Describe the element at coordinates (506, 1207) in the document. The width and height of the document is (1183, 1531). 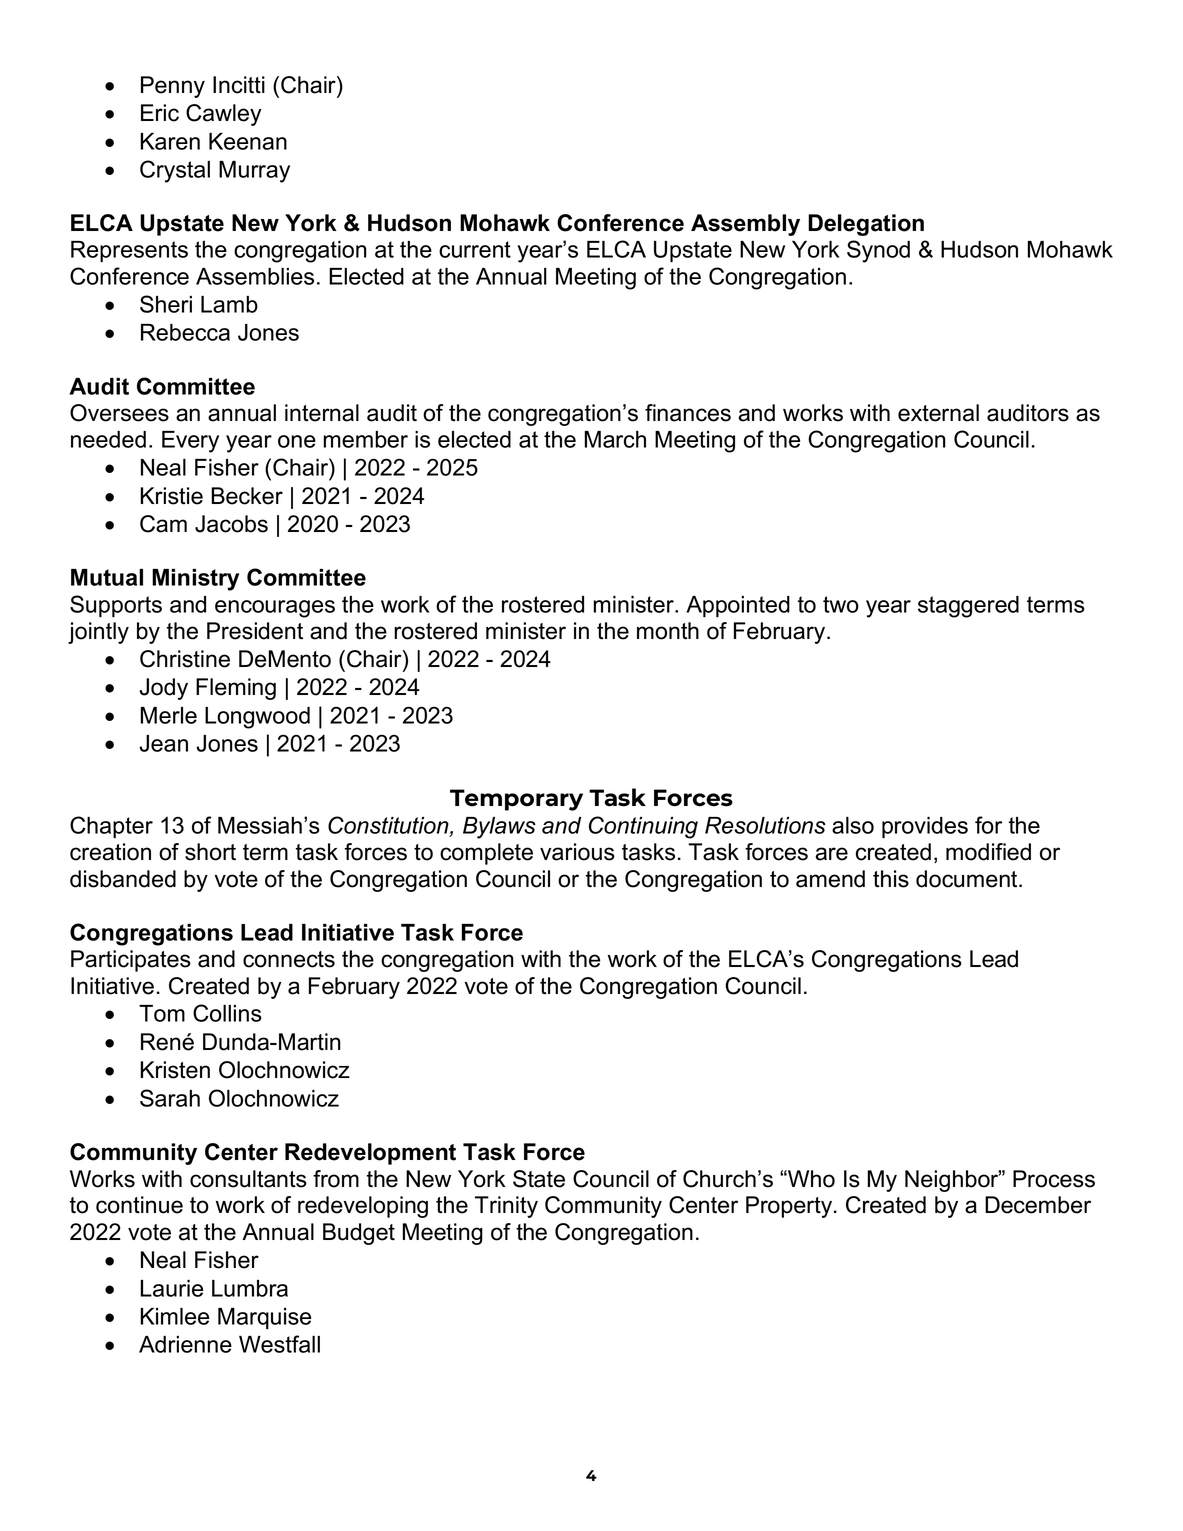
I see `Trinity` at that location.
